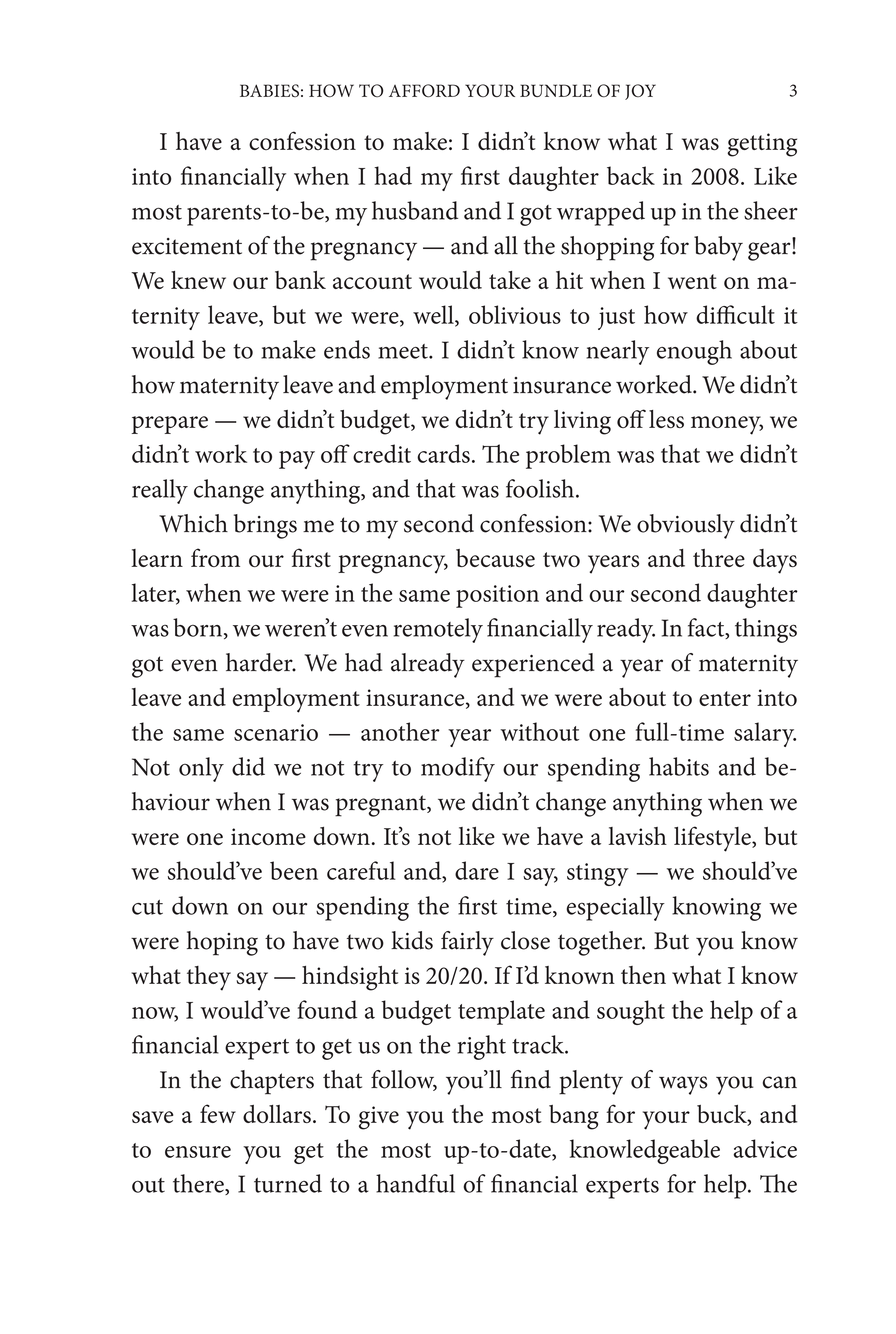 Image resolution: width=896 pixels, height=1334 pixels. What do you see at coordinates (495, 558) in the screenshot?
I see `because` at bounding box center [495, 558].
